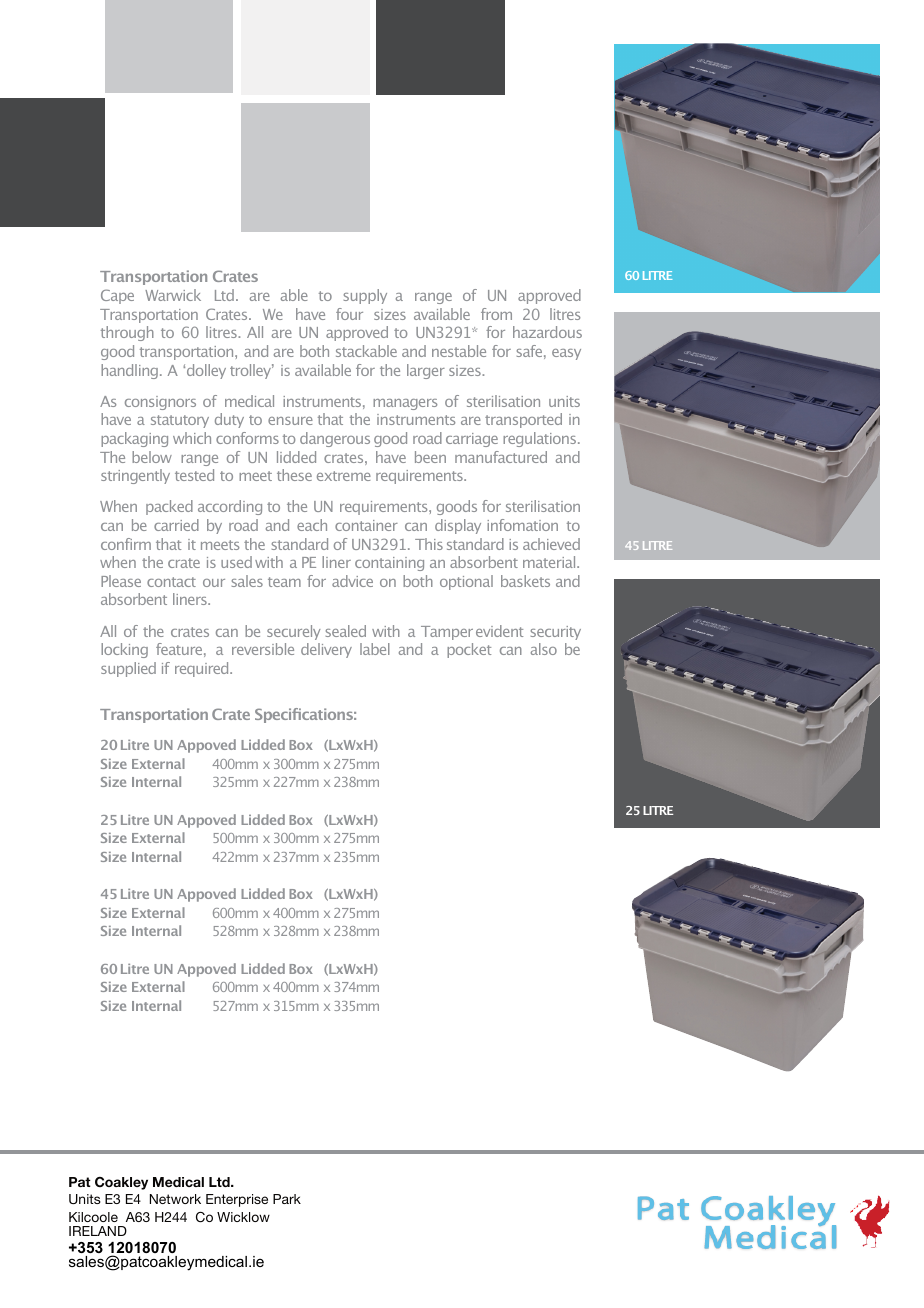 The height and width of the document is (1308, 924). What do you see at coordinates (128, 669) in the document?
I see `supplied` at bounding box center [128, 669].
